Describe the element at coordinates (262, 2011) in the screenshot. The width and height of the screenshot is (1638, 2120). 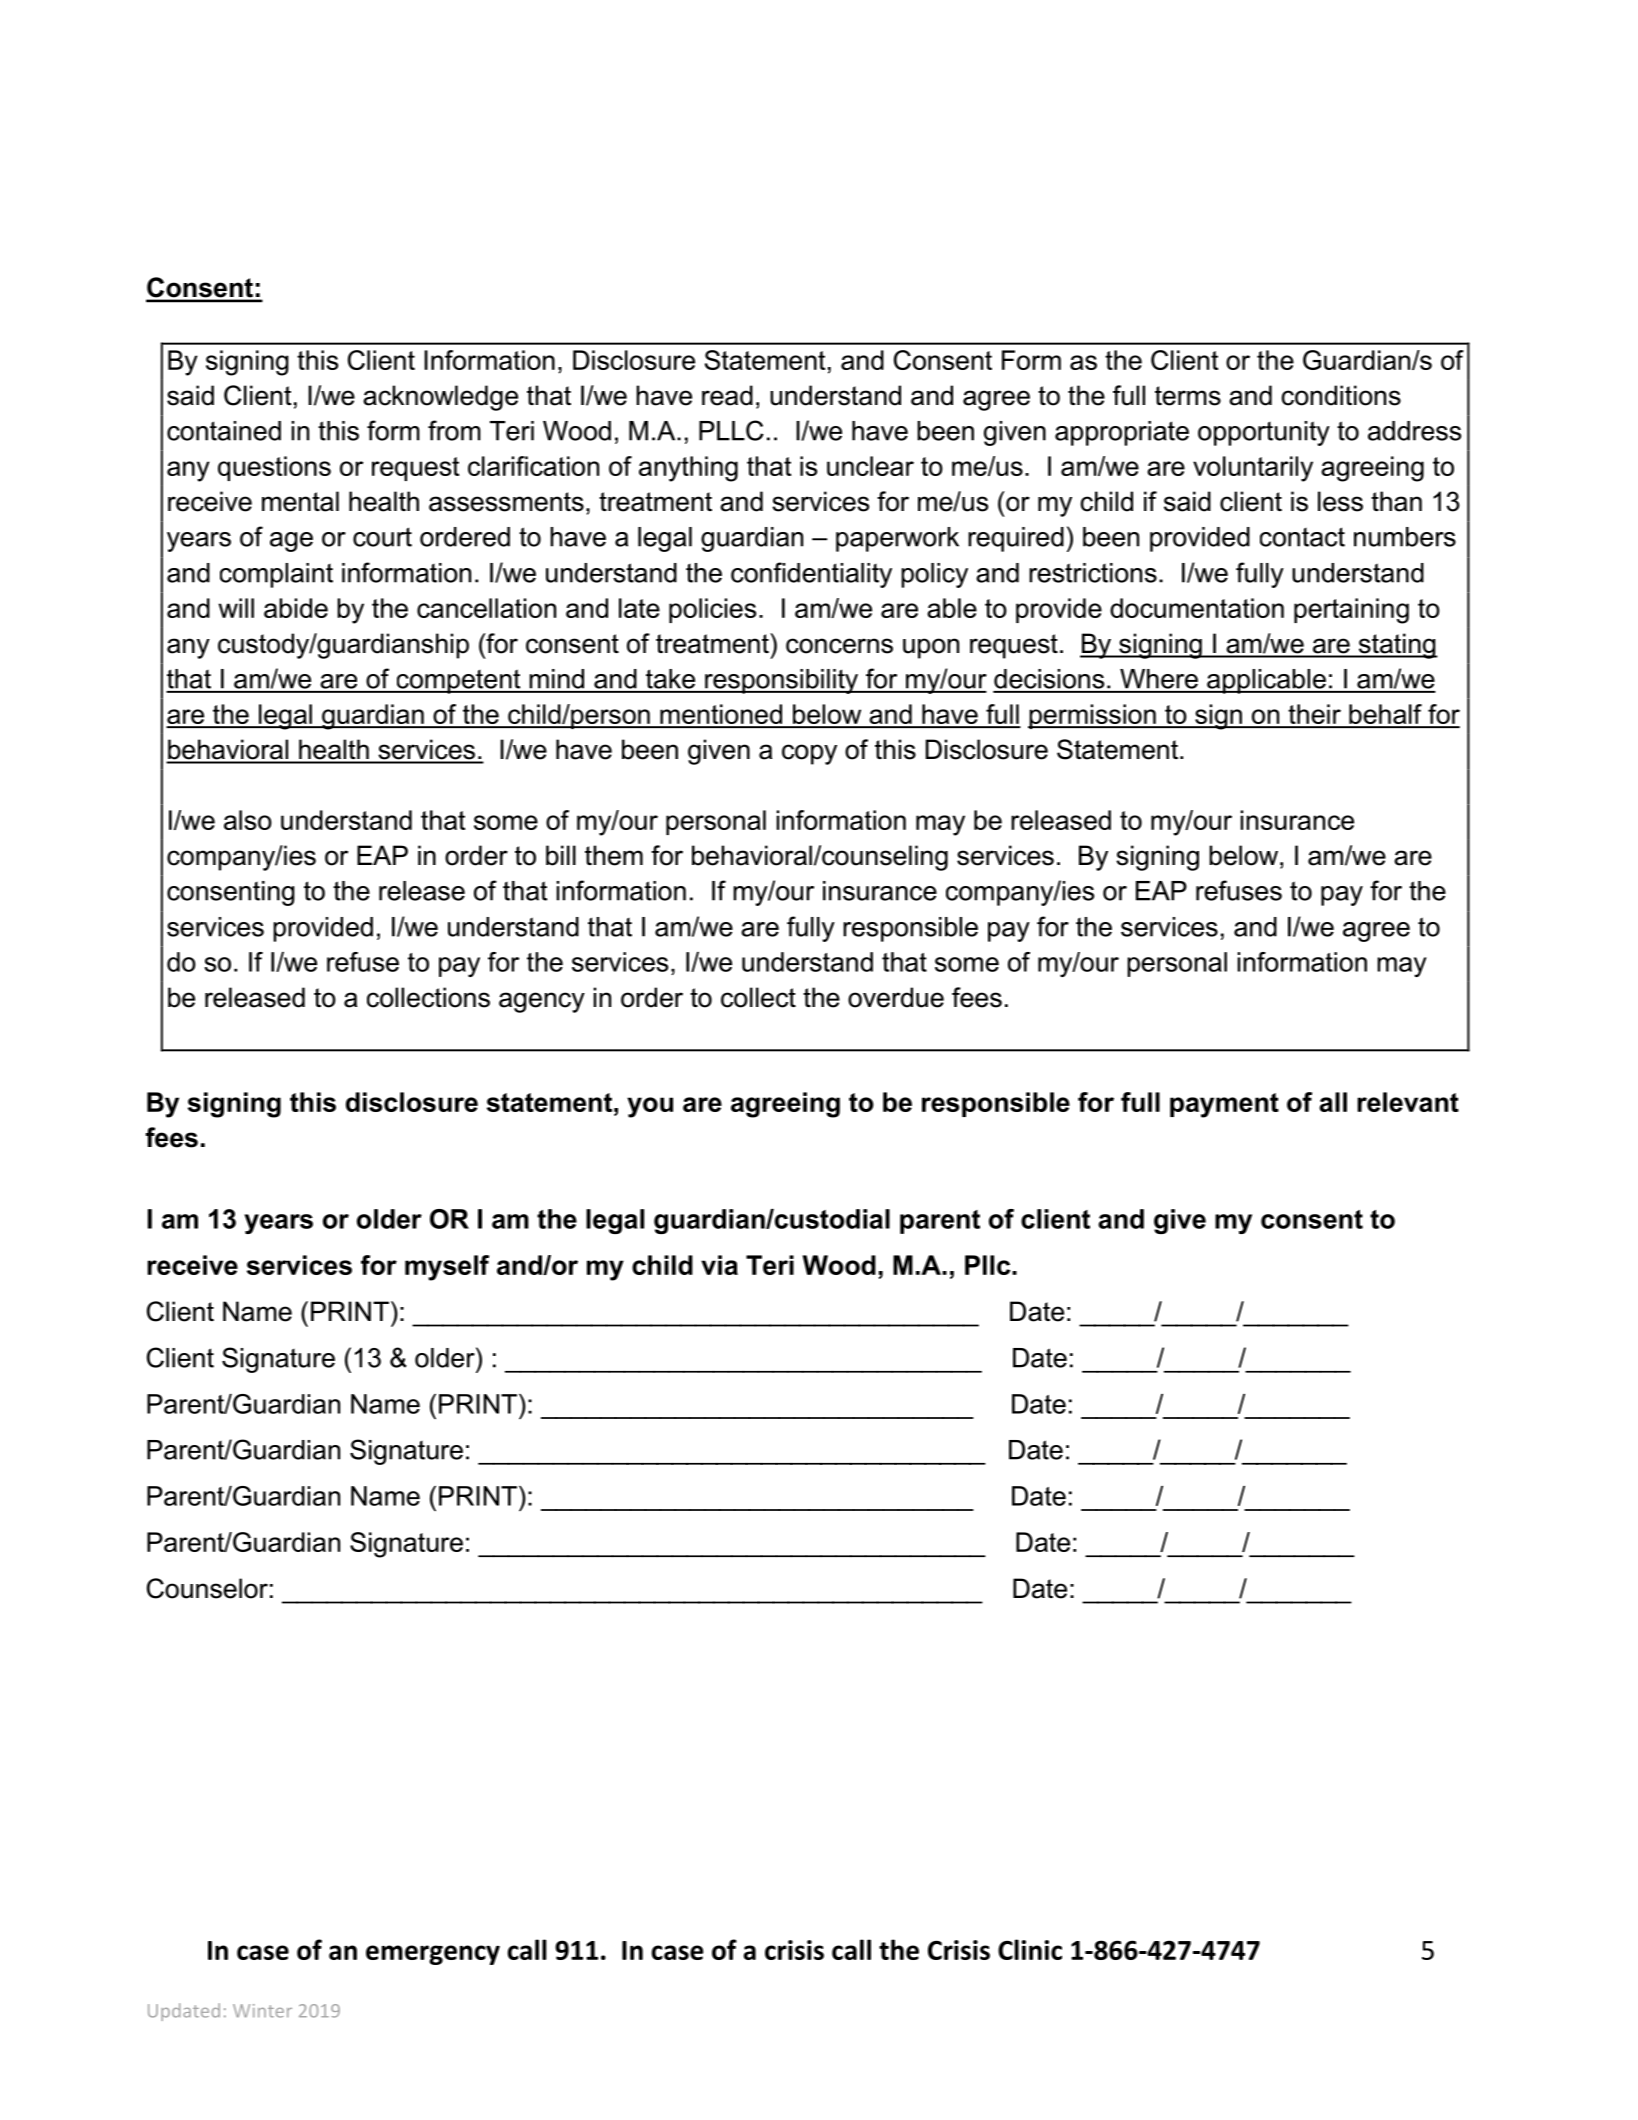
I see `Winter` at that location.
